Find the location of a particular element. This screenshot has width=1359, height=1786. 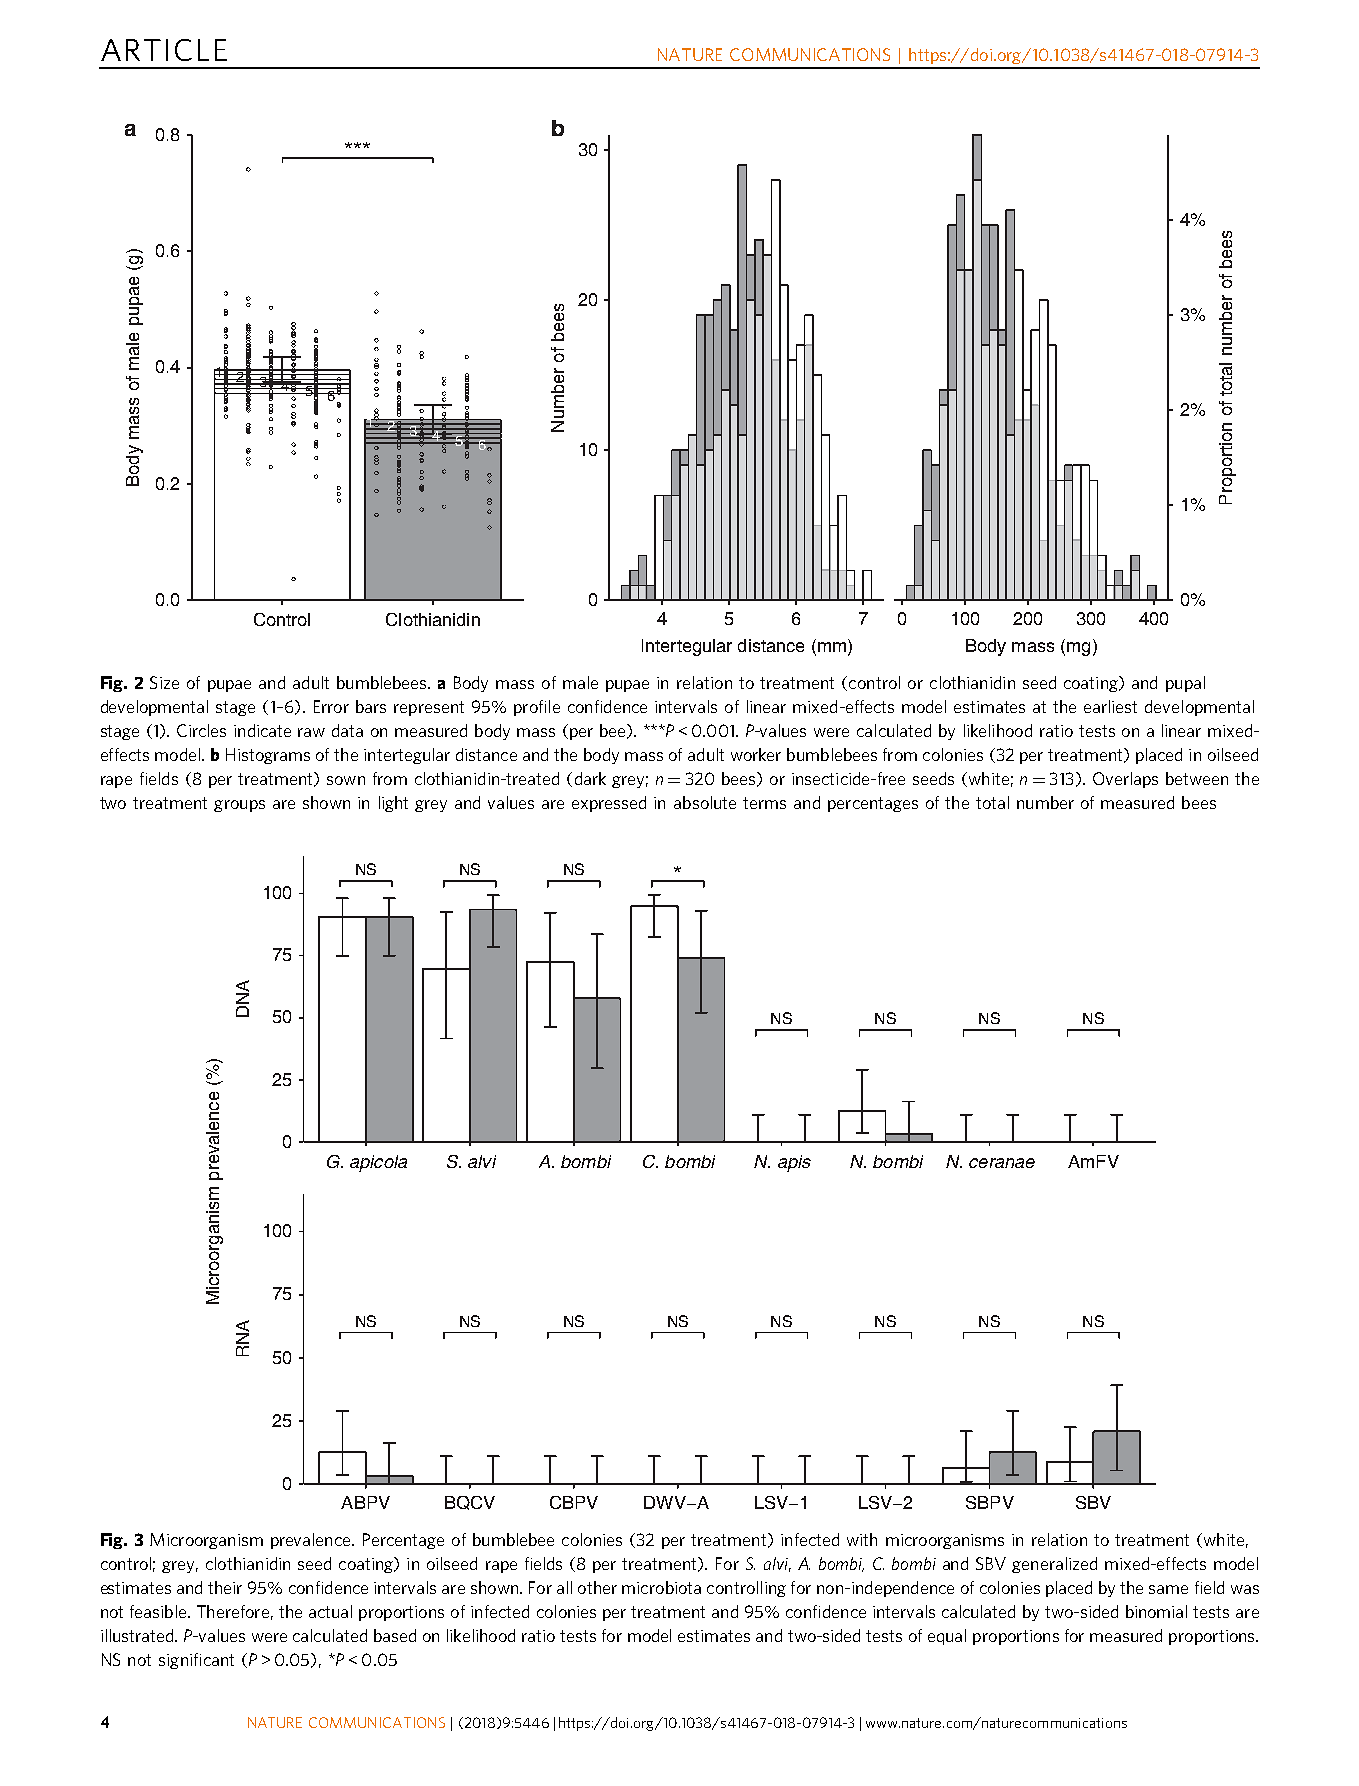

binomial is located at coordinates (1156, 1611).
